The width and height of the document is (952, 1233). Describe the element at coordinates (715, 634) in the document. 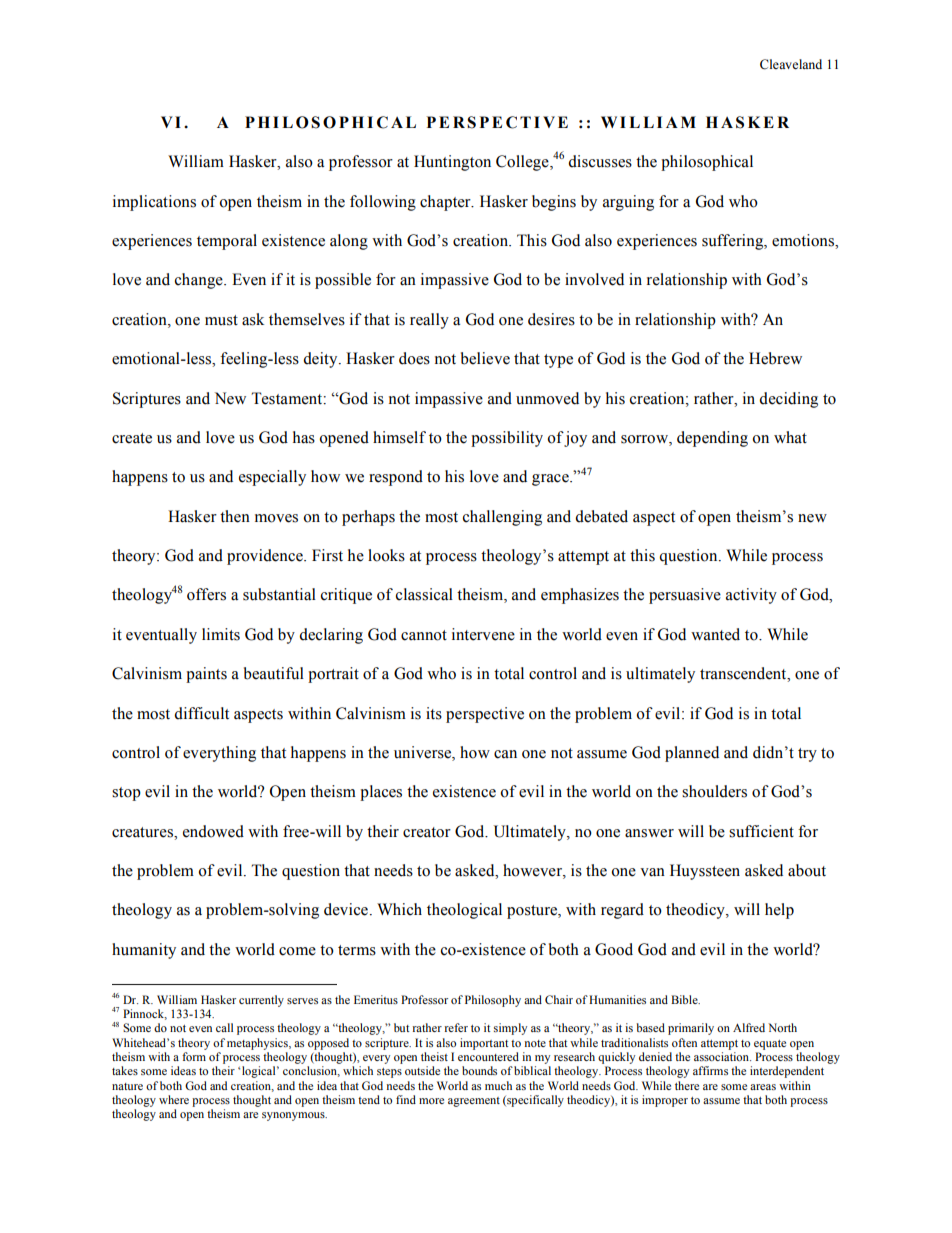

I see `wanted` at that location.
